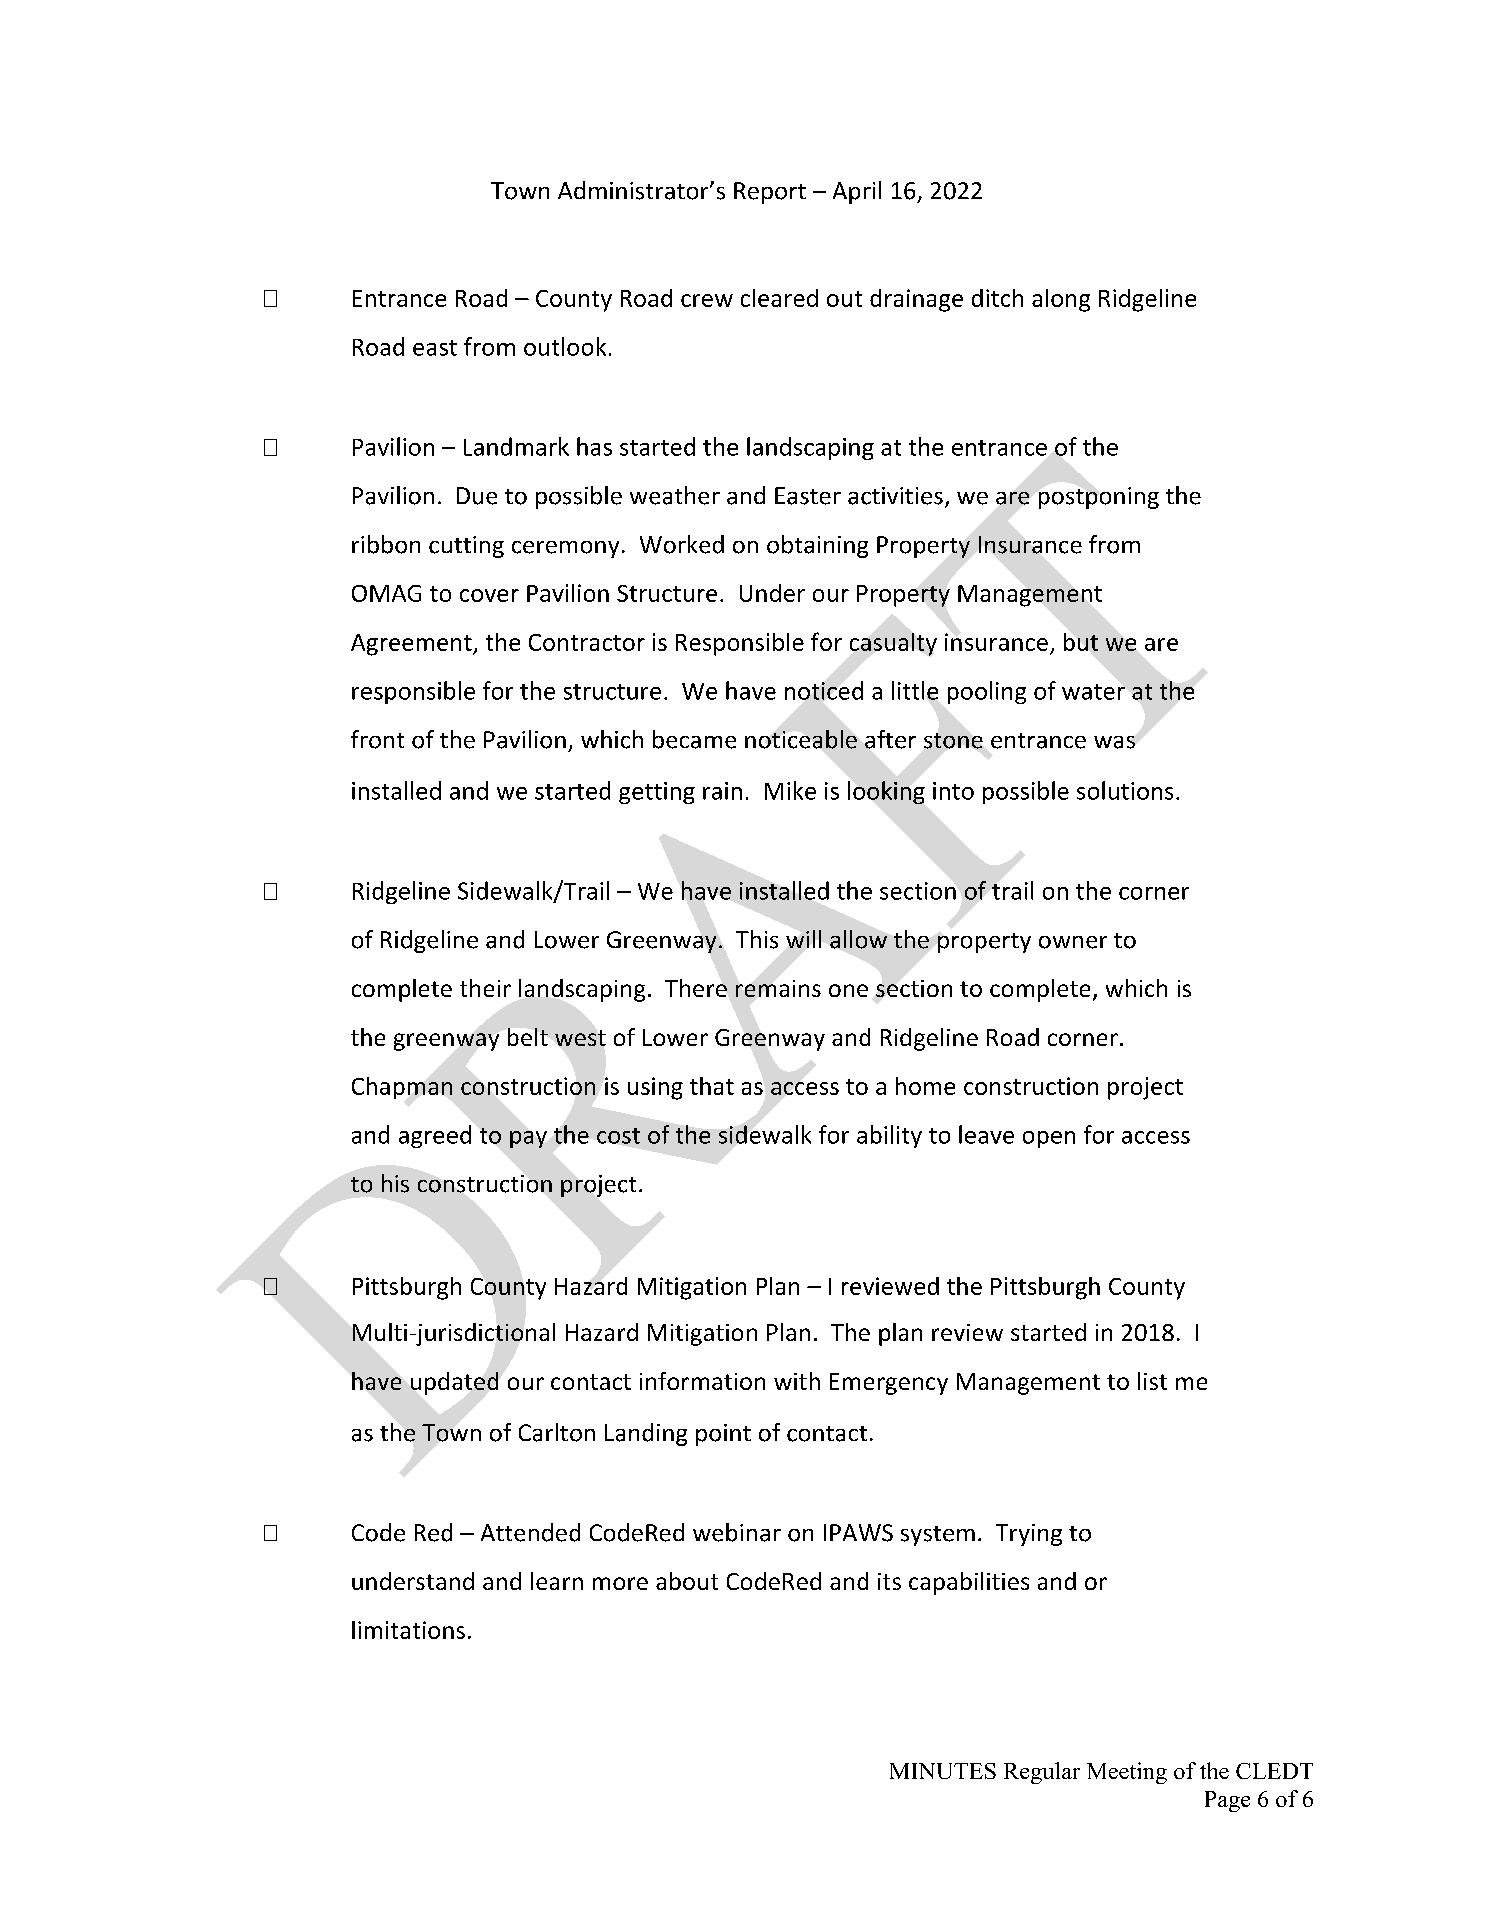 This screenshot has width=1489, height=1928. What do you see at coordinates (377, 739) in the screenshot?
I see `front` at bounding box center [377, 739].
